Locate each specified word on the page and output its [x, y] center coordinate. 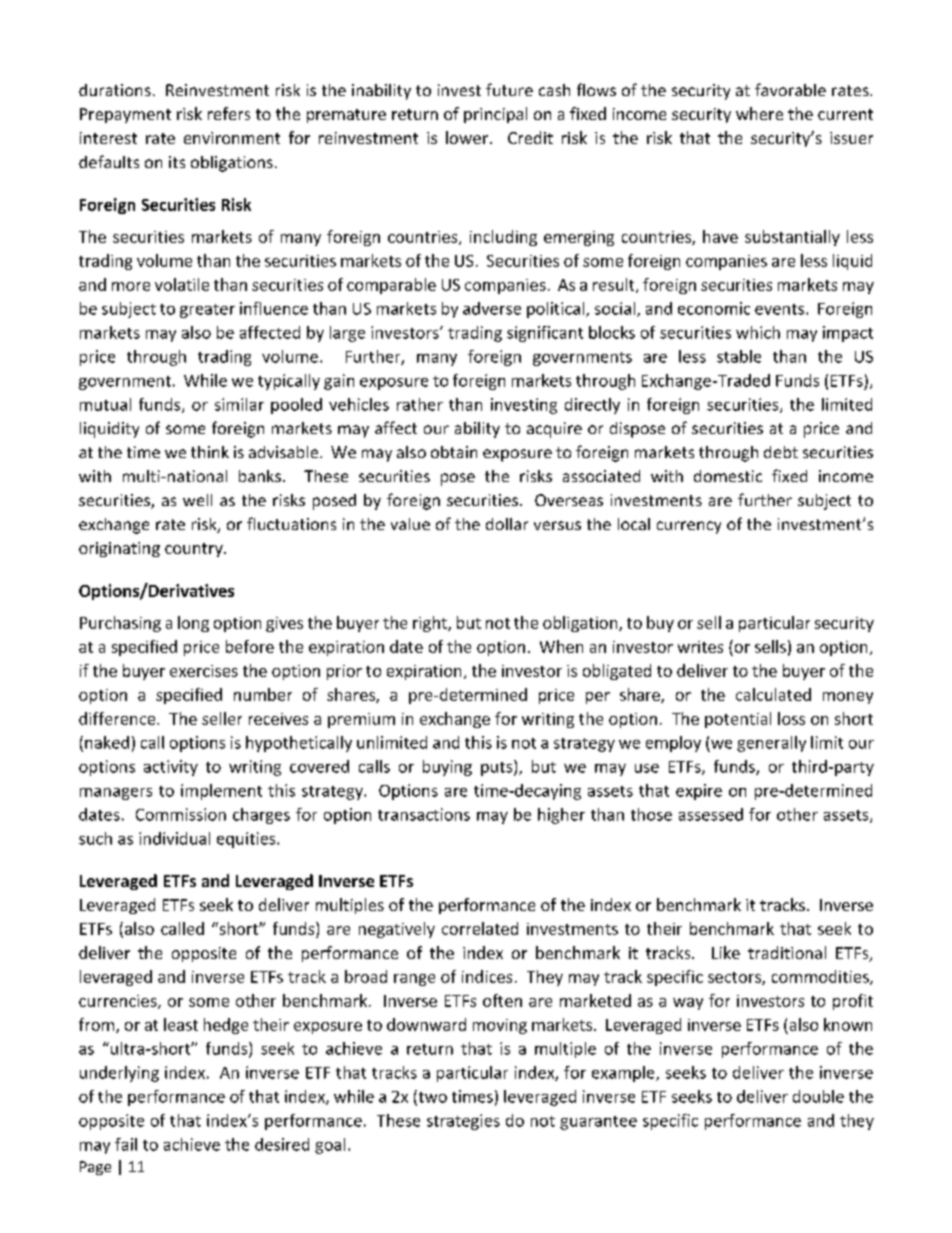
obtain [454, 452]
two [431, 1097]
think [210, 452]
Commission [181, 814]
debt [781, 452]
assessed [711, 814]
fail [126, 1144]
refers [229, 113]
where [759, 113]
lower [467, 137]
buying [447, 768]
